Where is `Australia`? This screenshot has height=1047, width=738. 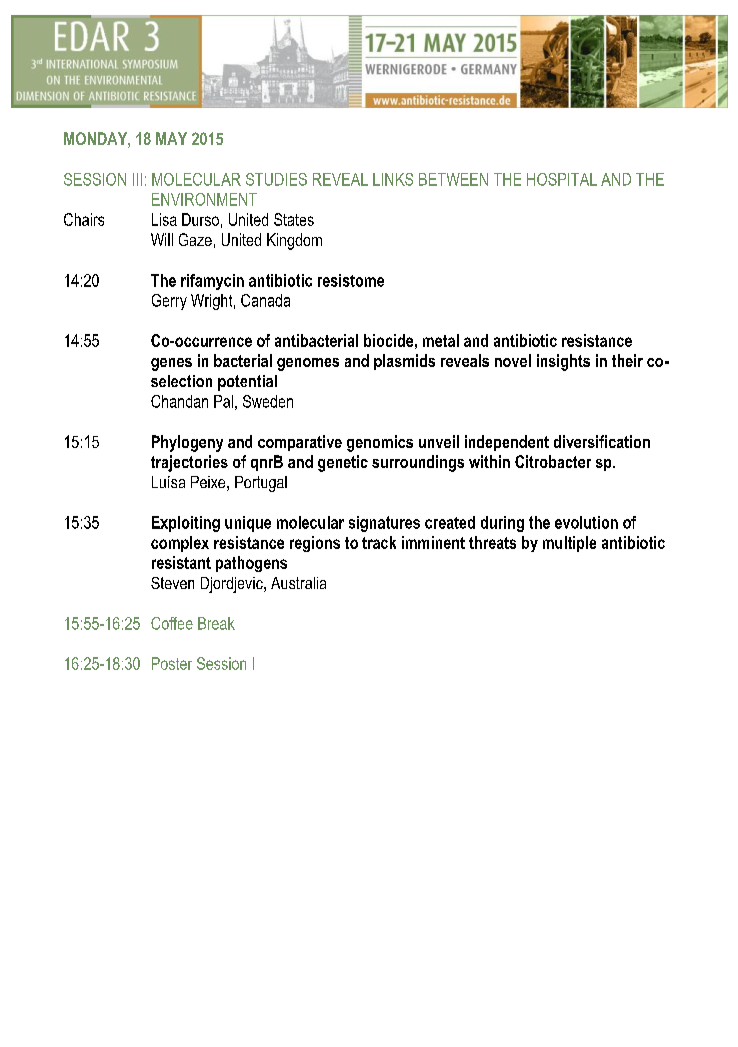
Australia is located at coordinates (298, 583).
